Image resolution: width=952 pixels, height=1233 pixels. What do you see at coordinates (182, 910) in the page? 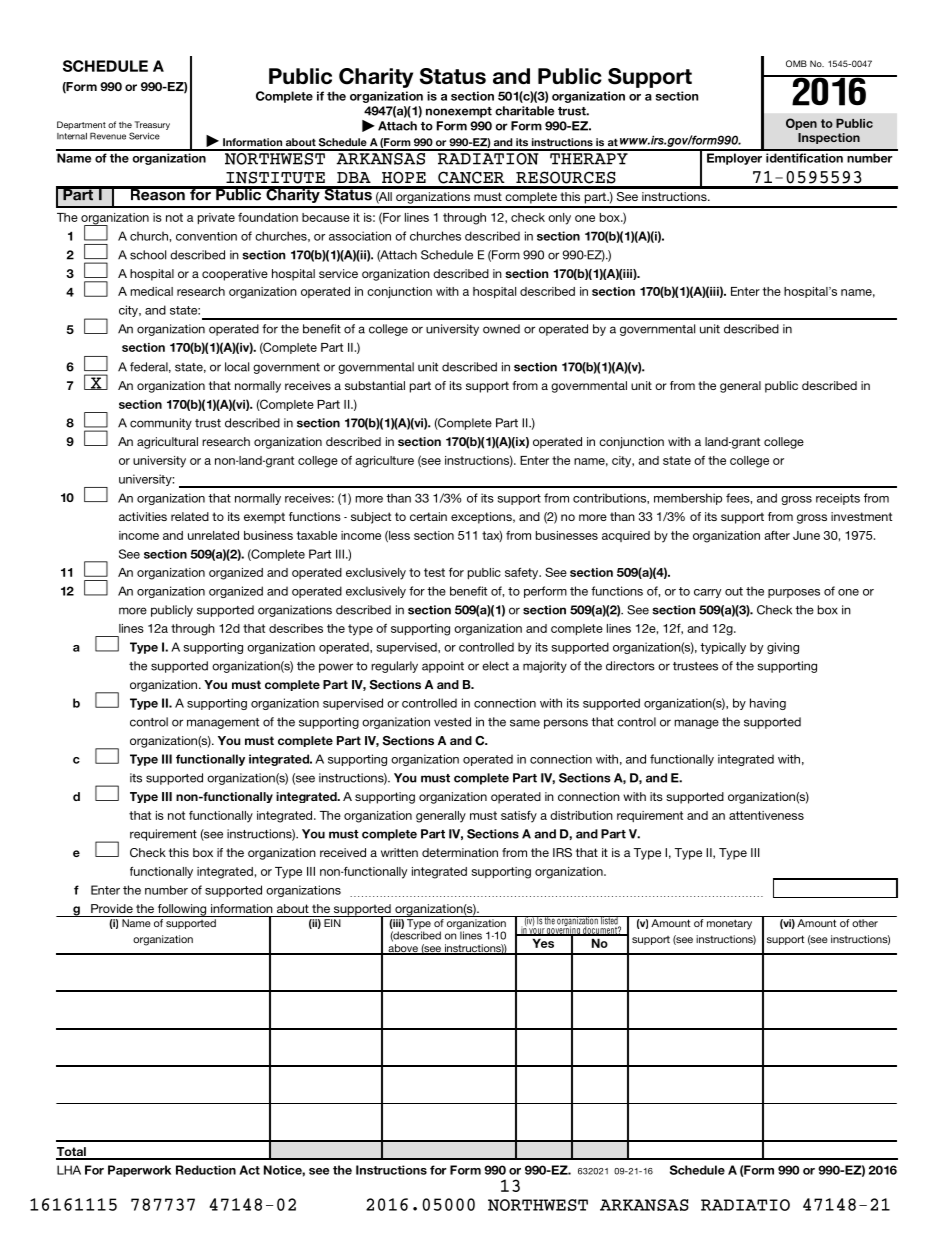
I see `following` at bounding box center [182, 910].
